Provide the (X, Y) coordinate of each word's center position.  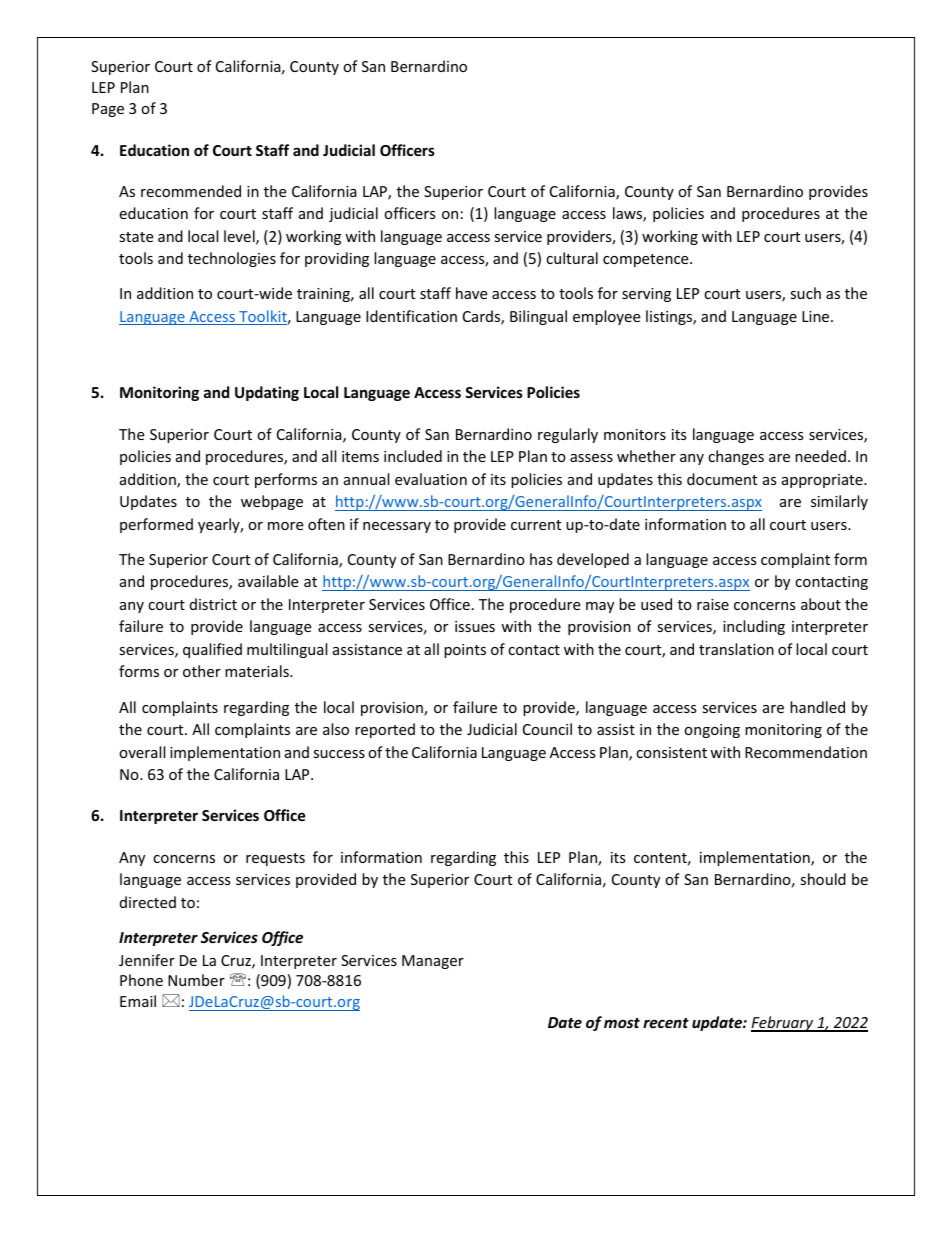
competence (647, 260)
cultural (572, 258)
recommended (191, 191)
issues (475, 626)
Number (196, 980)
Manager (433, 962)
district (213, 604)
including (754, 627)
